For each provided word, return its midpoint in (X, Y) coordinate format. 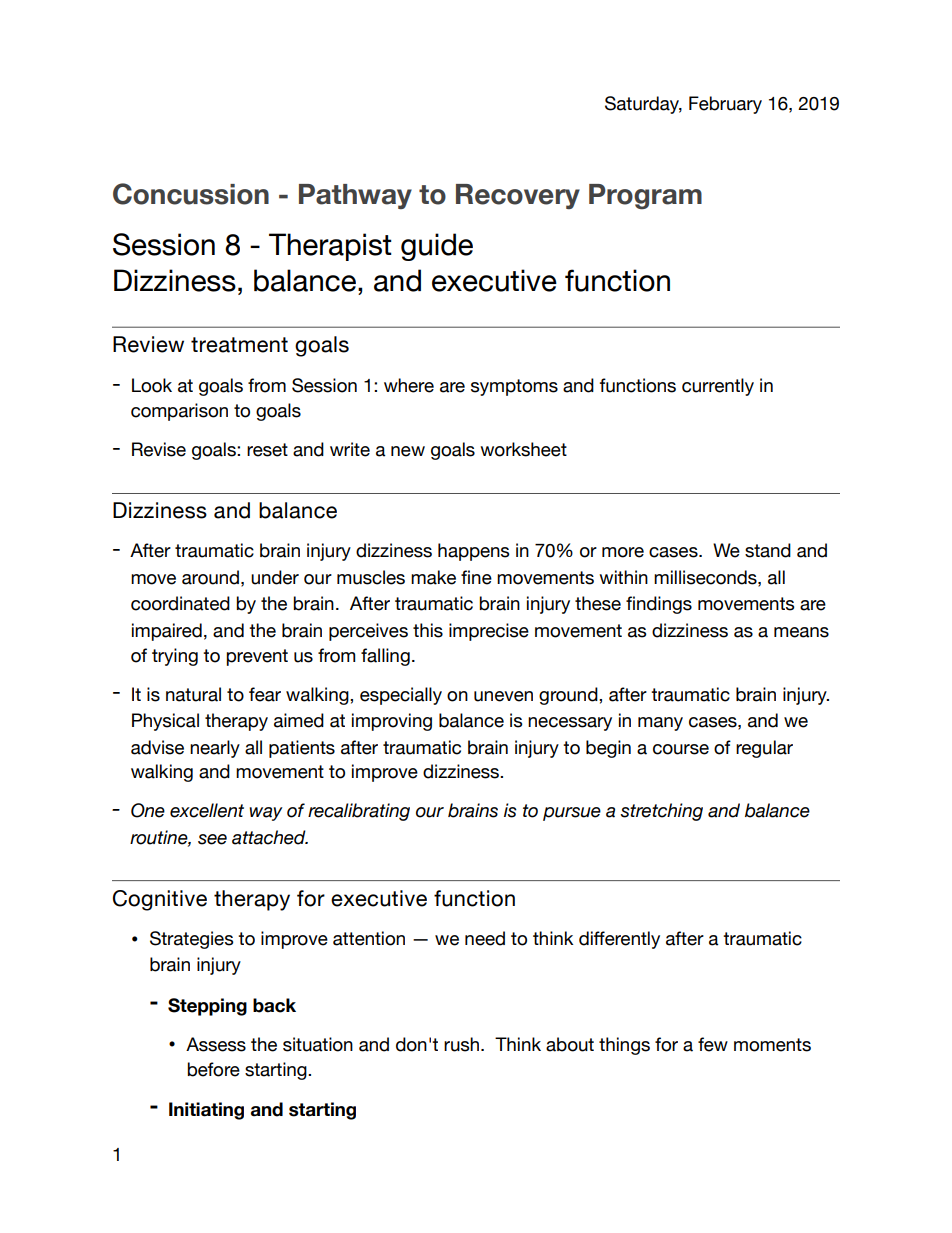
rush (463, 1044)
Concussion (191, 194)
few (713, 1044)
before (213, 1069)
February (725, 105)
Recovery (518, 196)
